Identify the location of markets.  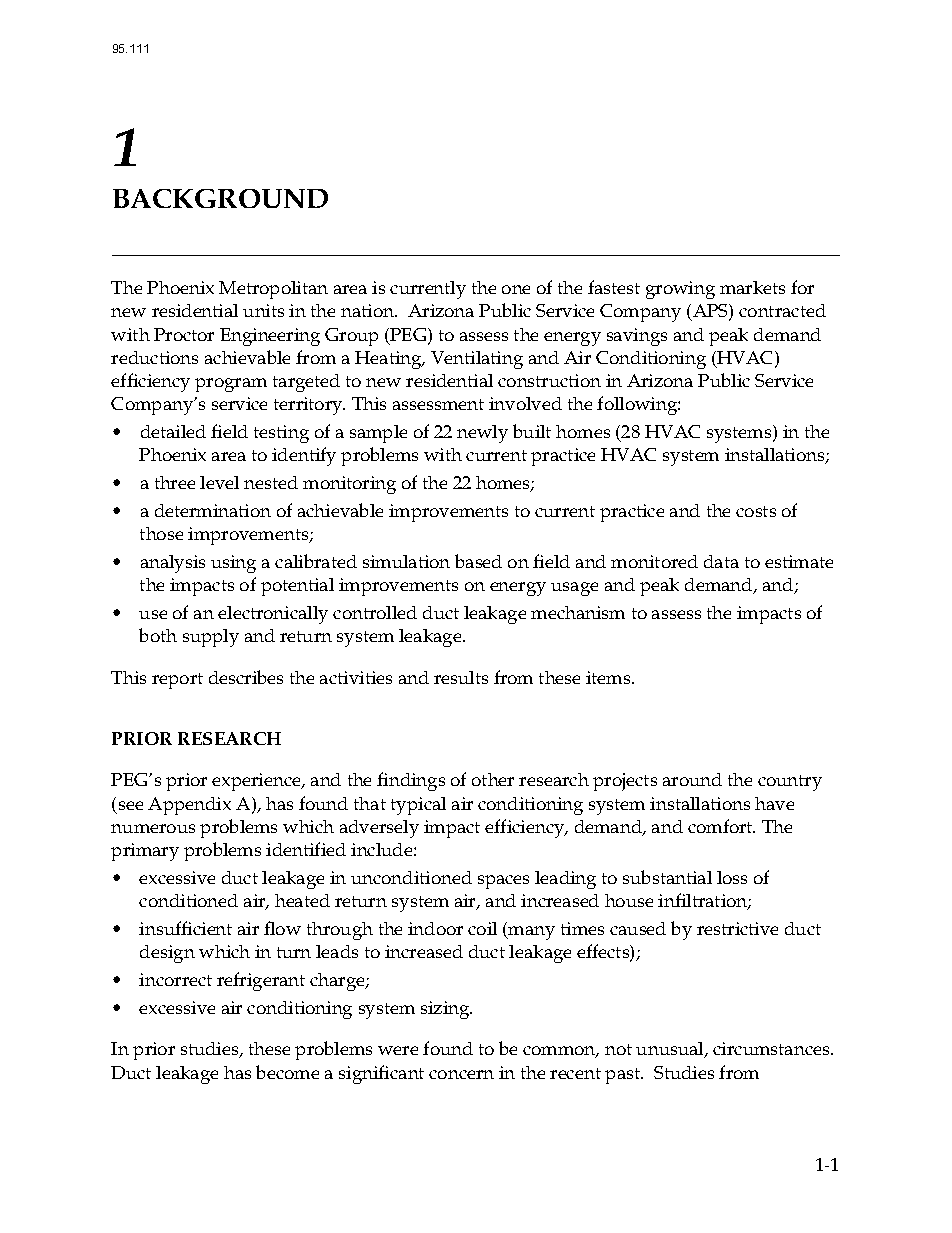
(752, 287).
